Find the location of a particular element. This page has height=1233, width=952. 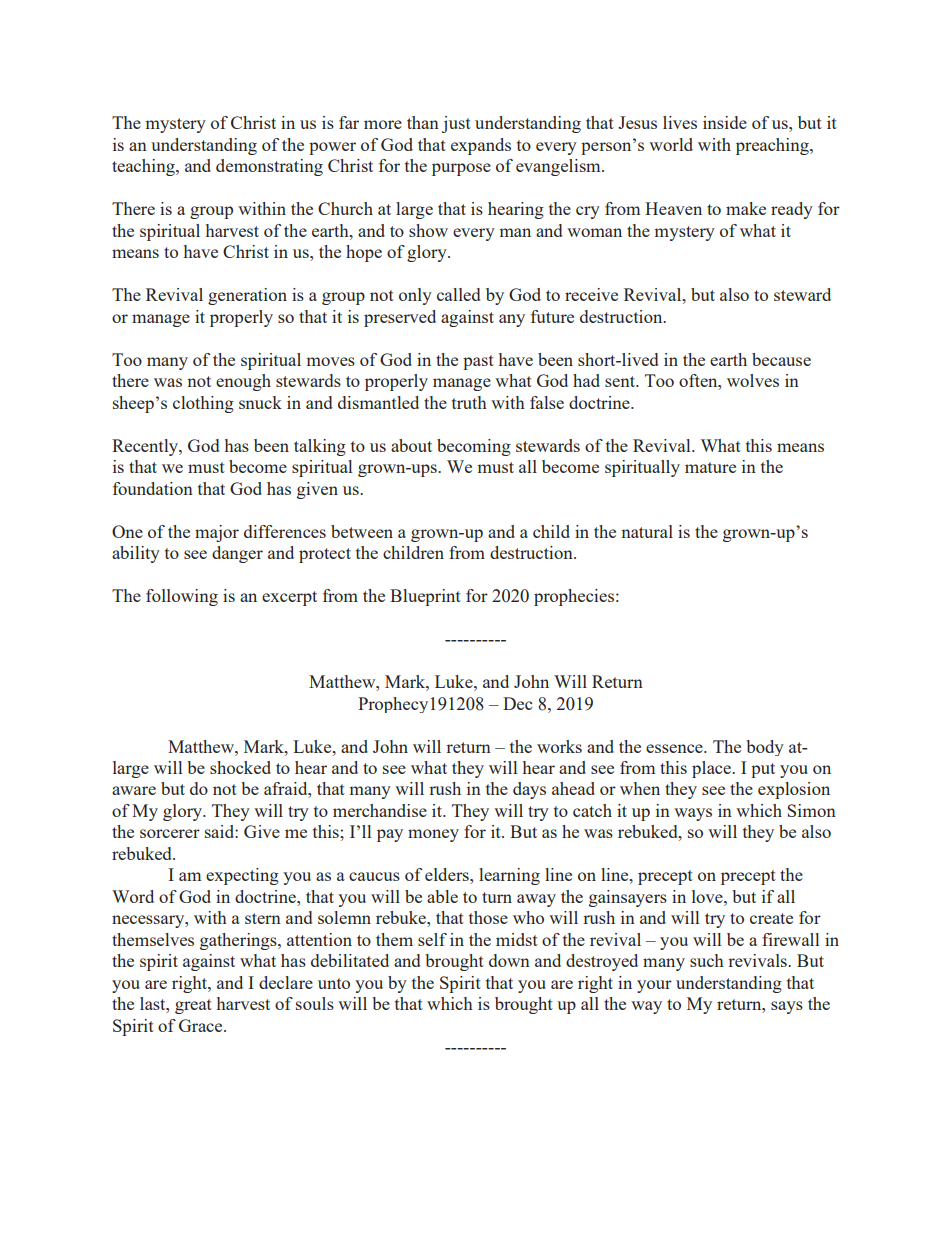

place is located at coordinates (712, 769).
